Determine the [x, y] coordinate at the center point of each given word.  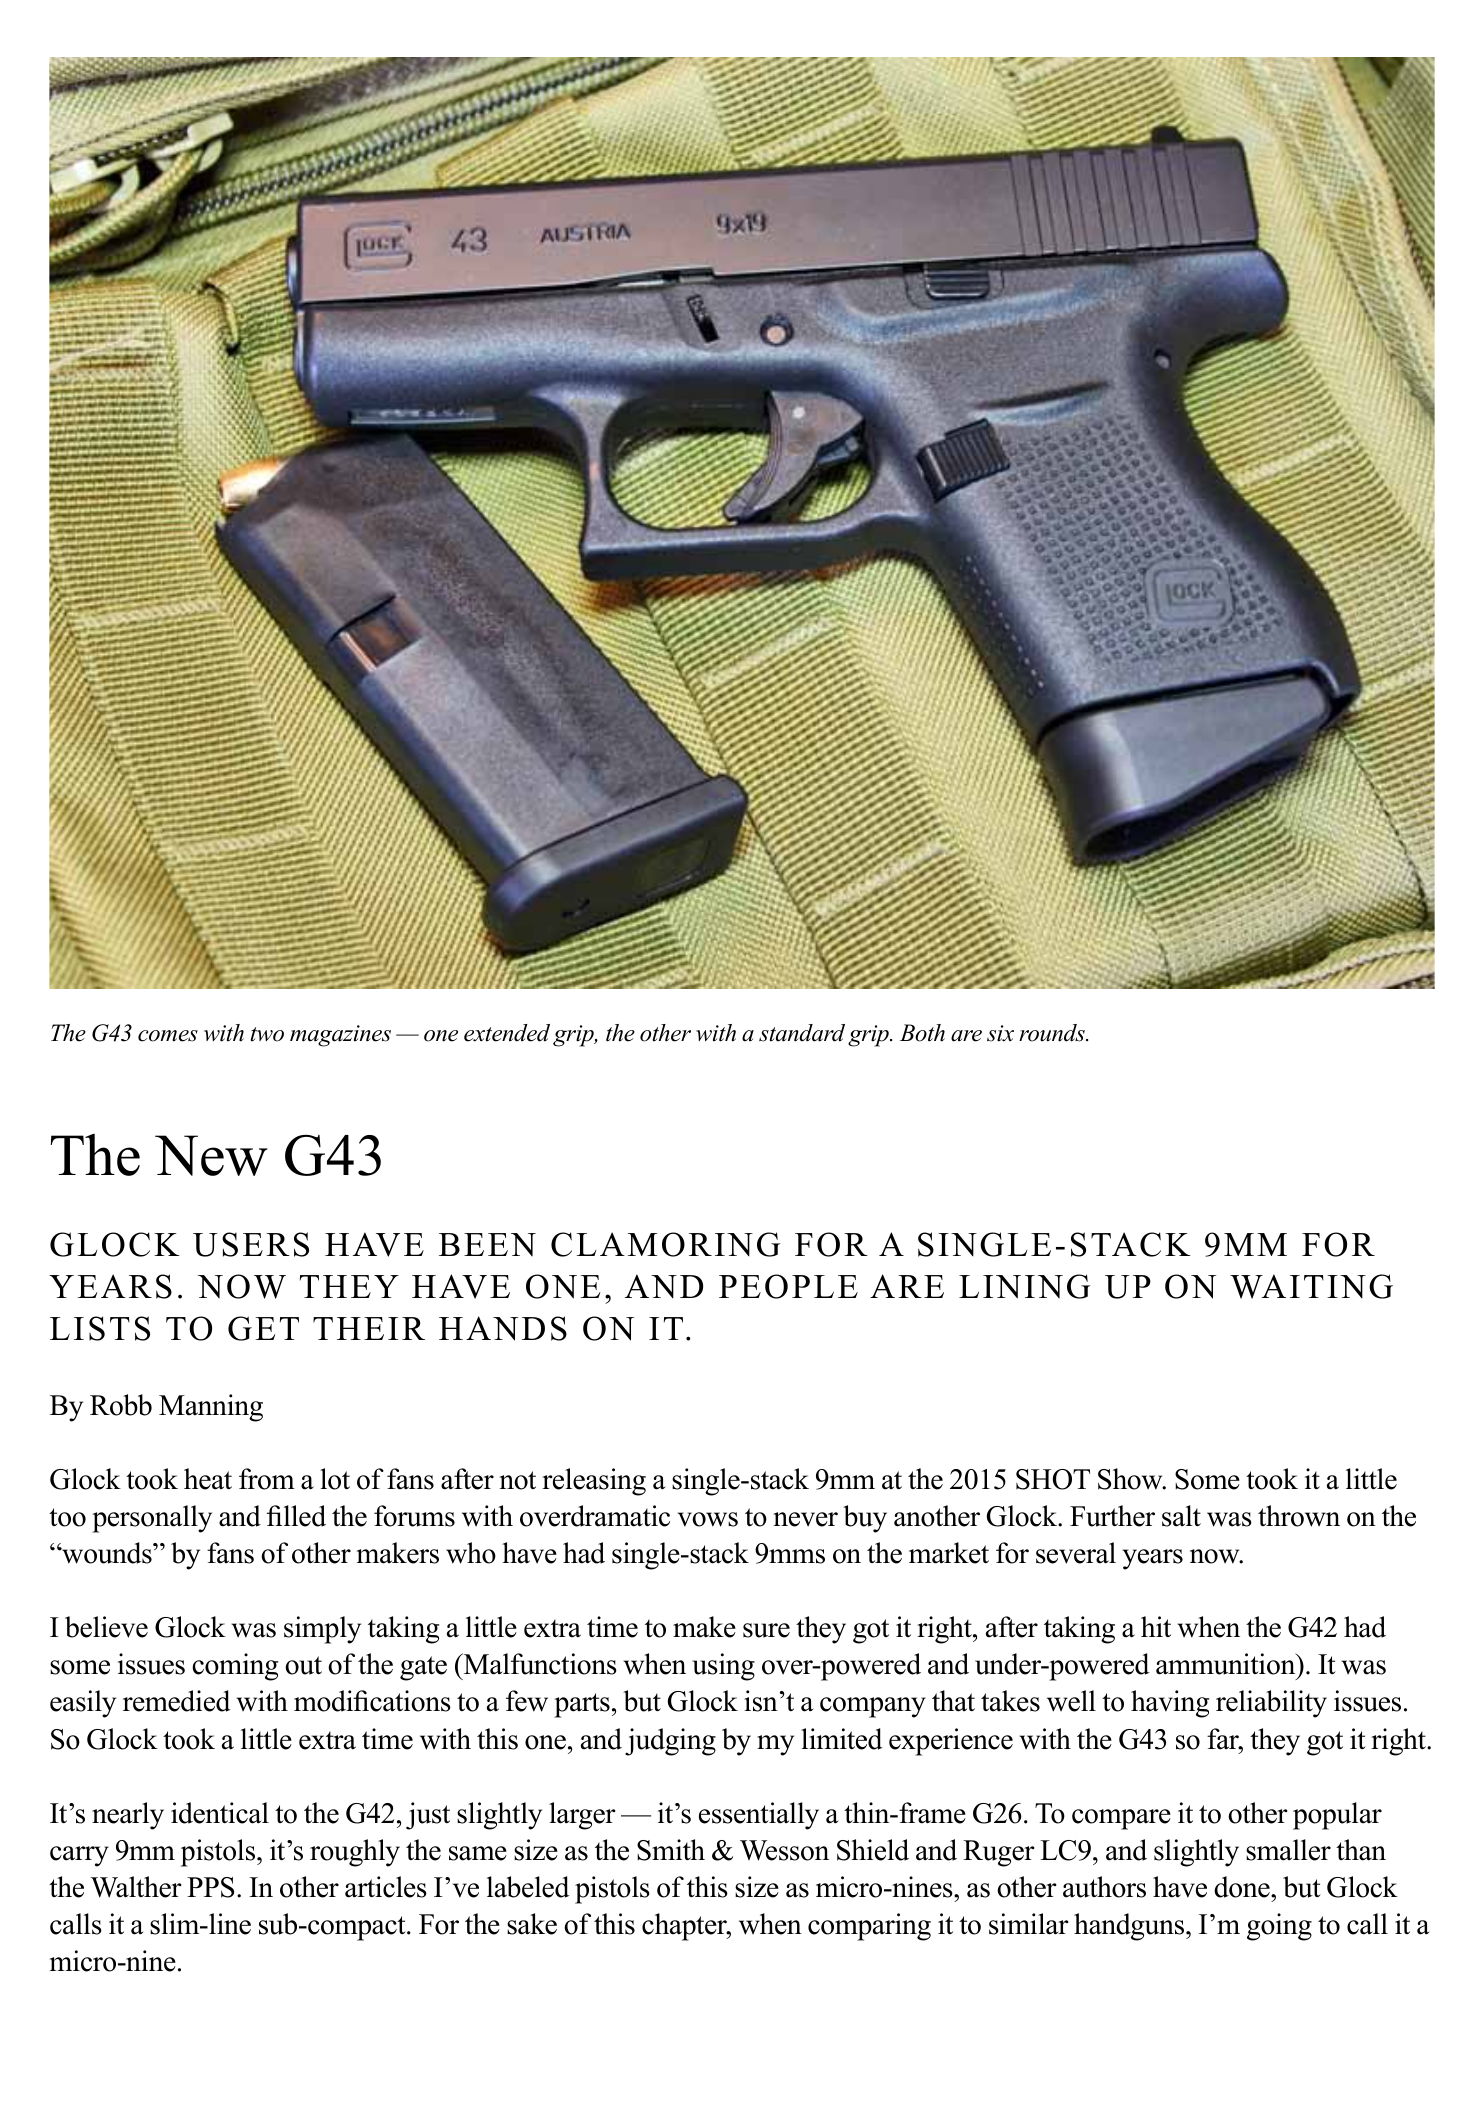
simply [322, 1630]
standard [802, 1033]
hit [1156, 1626]
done [1243, 1887]
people [788, 1286]
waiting [1311, 1286]
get [263, 1328]
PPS [210, 1887]
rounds [1053, 1033]
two [267, 1034]
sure [766, 1630]
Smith [671, 1850]
